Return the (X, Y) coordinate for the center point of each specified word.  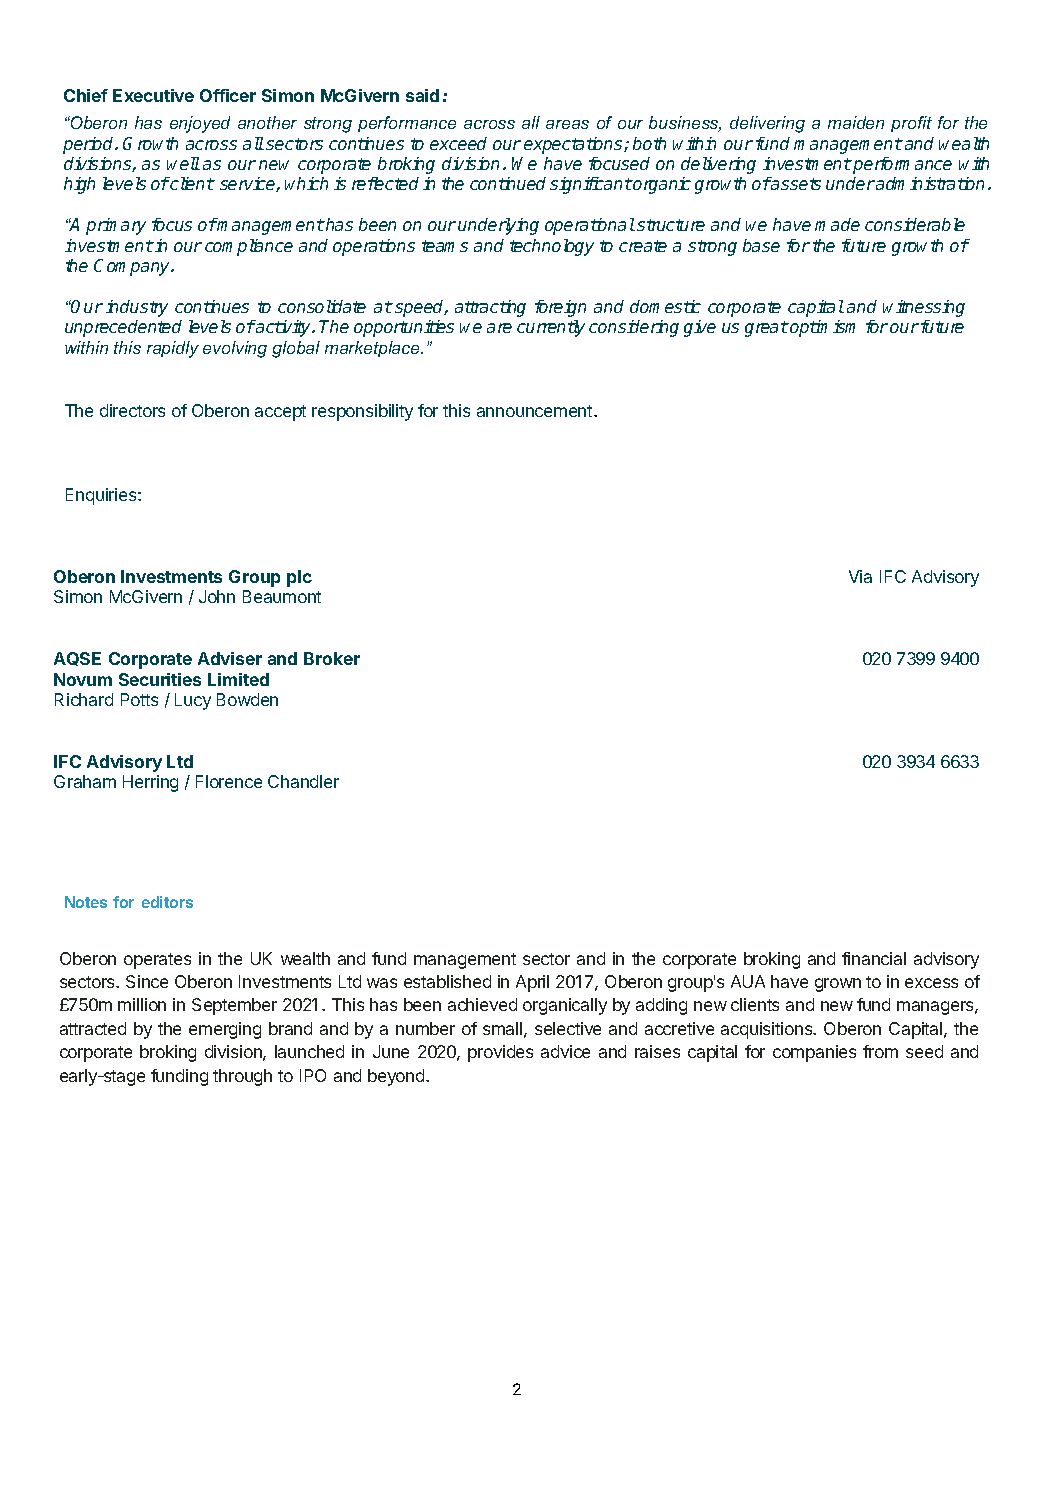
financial (874, 958)
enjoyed (200, 124)
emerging (225, 1030)
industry (137, 308)
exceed (458, 143)
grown (838, 985)
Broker (332, 658)
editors (167, 902)
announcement (536, 411)
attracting (490, 308)
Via (860, 576)
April (532, 983)
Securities (160, 679)
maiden (856, 122)
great (767, 329)
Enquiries (102, 496)
